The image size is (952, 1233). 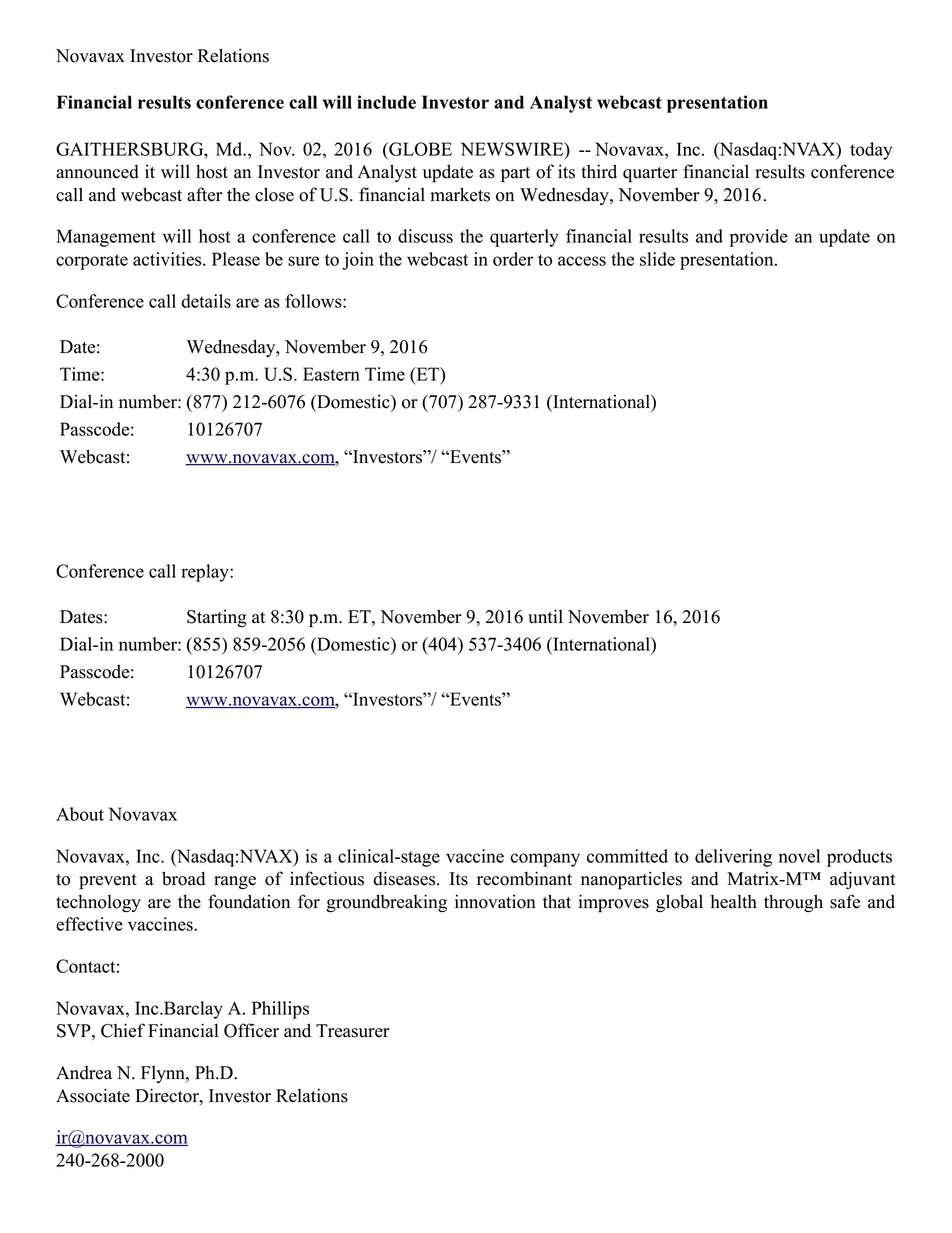 I want to click on slide, so click(x=657, y=259).
